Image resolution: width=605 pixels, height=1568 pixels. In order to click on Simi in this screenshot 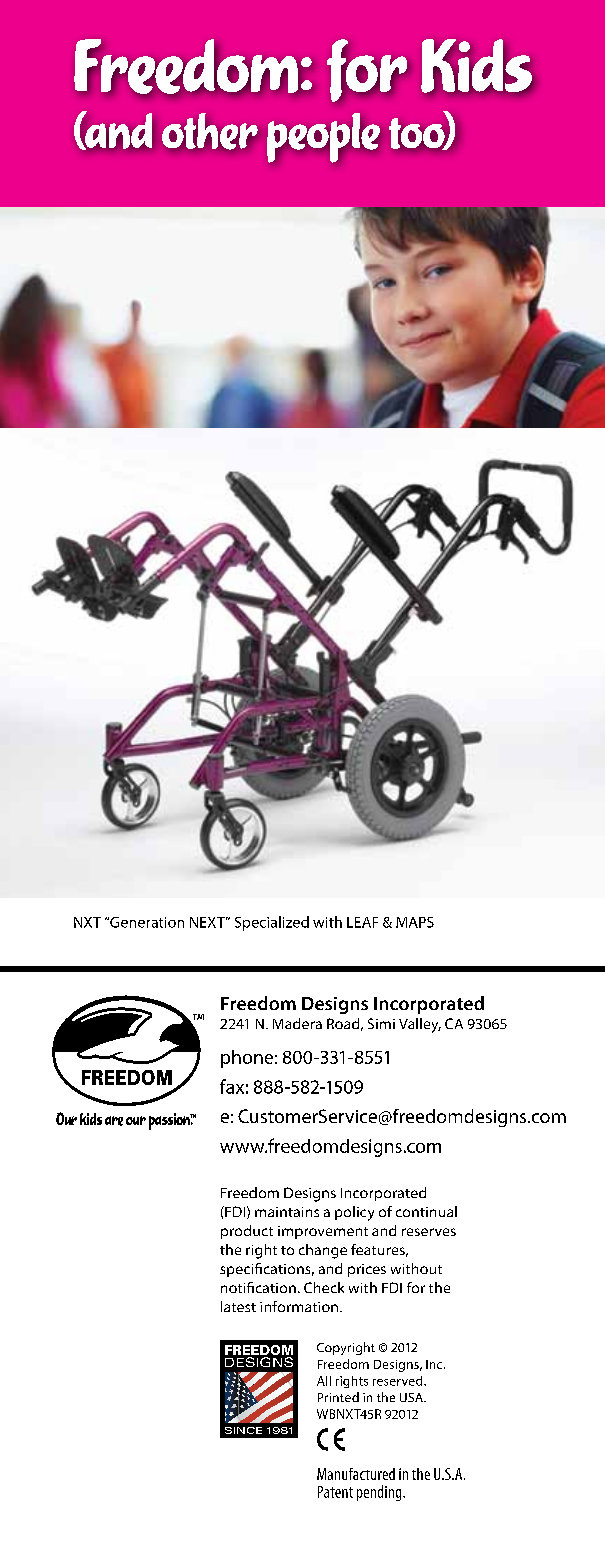, I will do `click(381, 1023)`.
